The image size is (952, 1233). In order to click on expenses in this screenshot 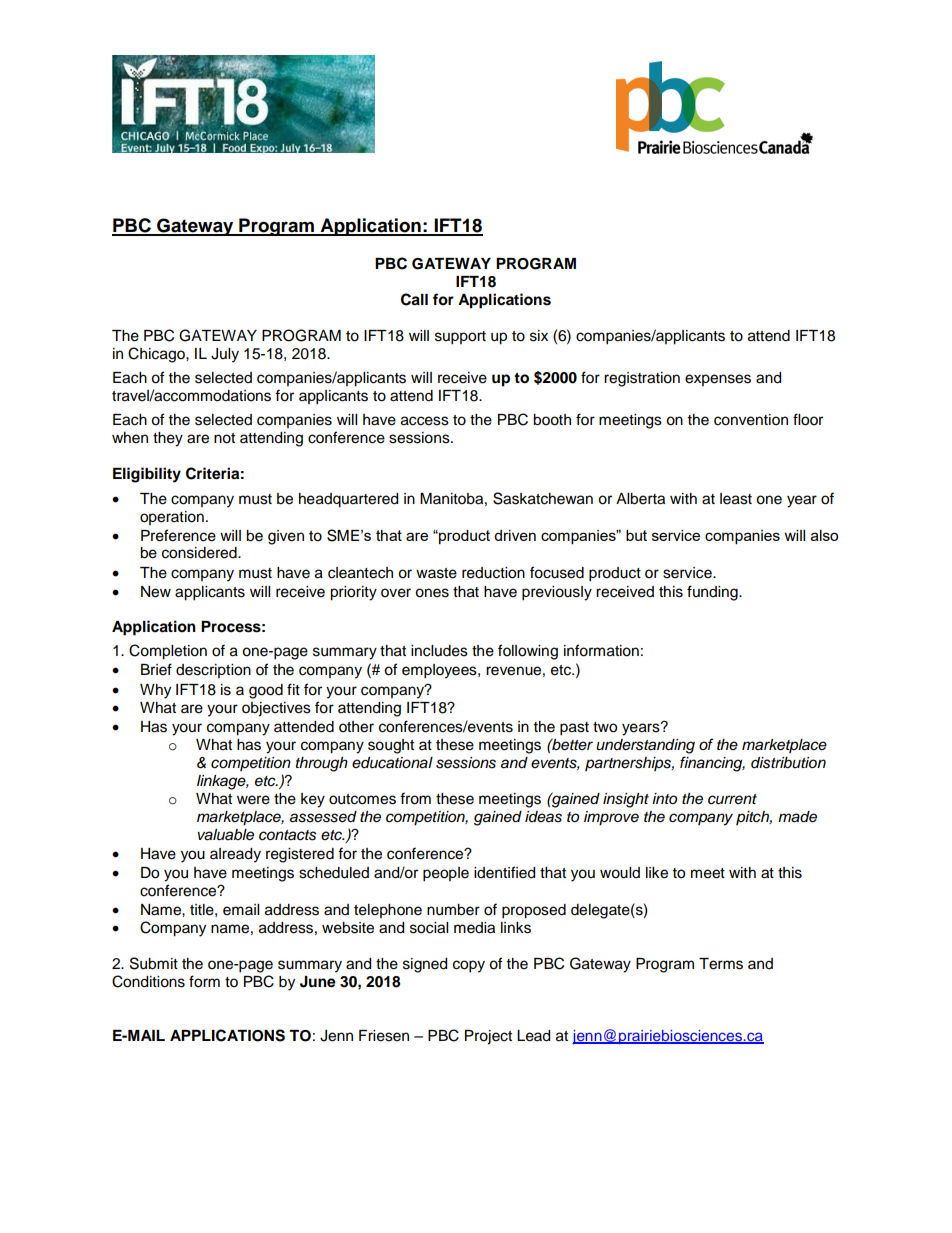, I will do `click(718, 380)`.
